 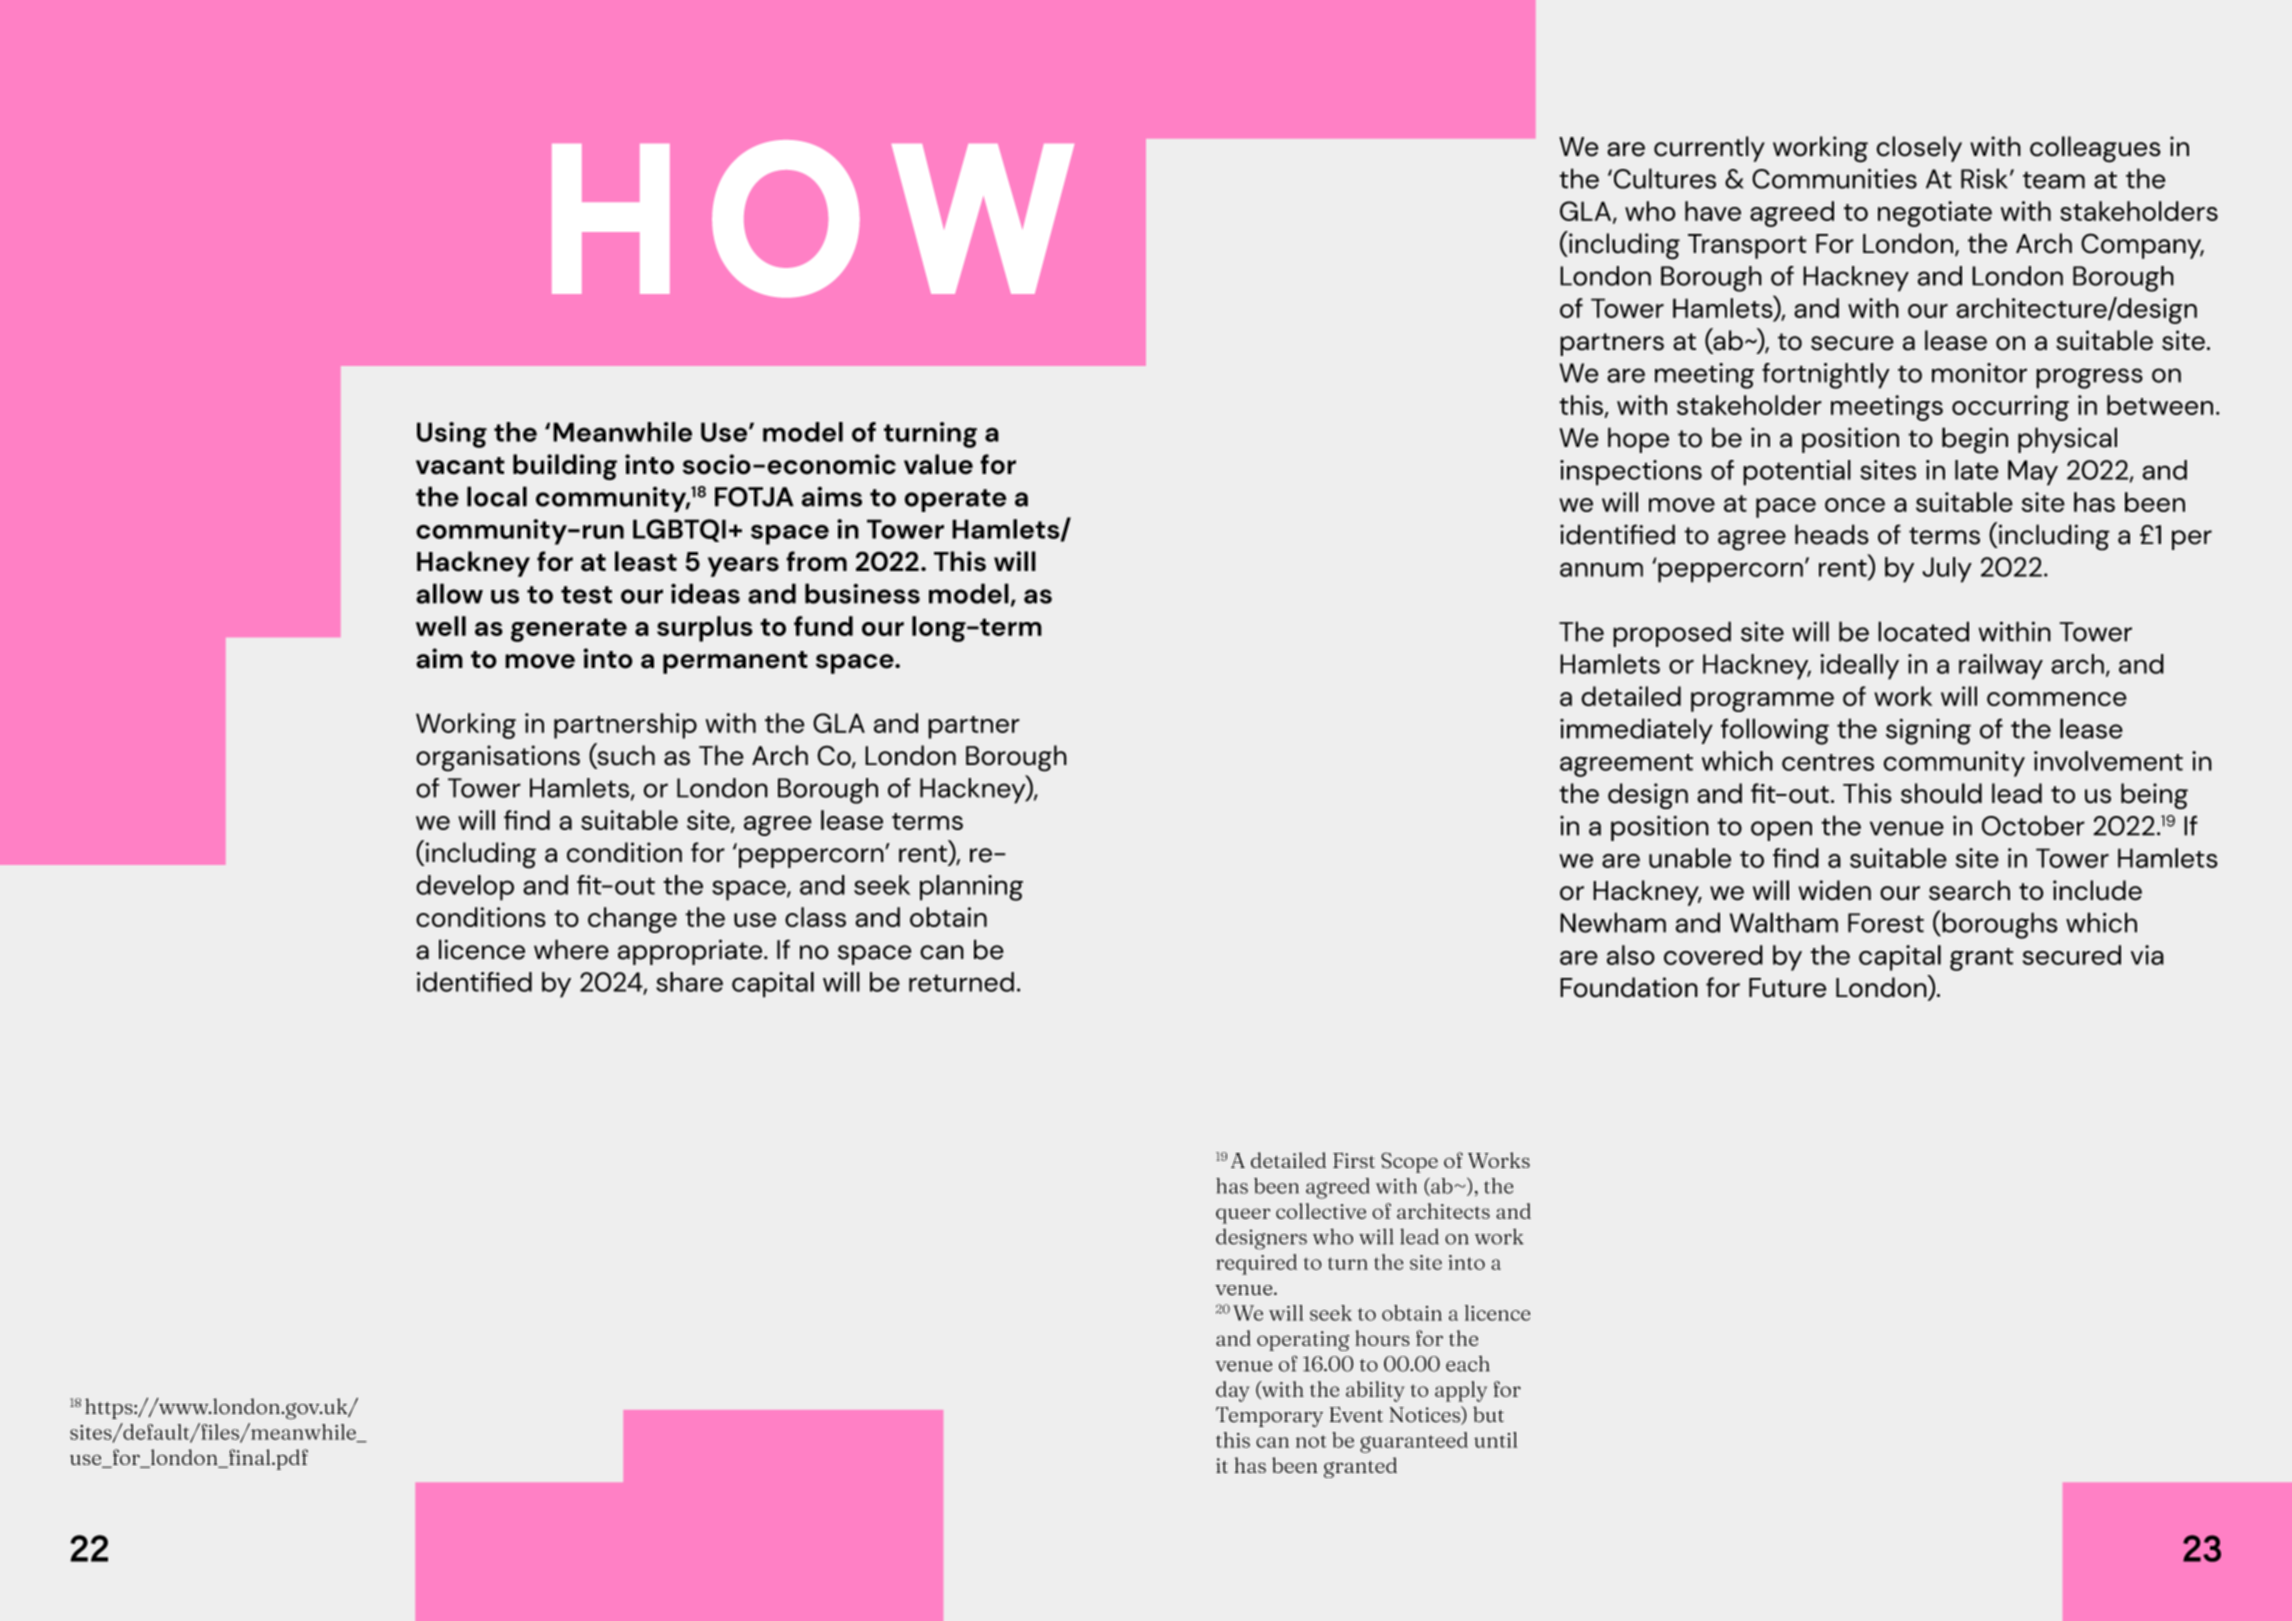 What do you see at coordinates (1935, 214) in the screenshot?
I see `negotiate` at bounding box center [1935, 214].
